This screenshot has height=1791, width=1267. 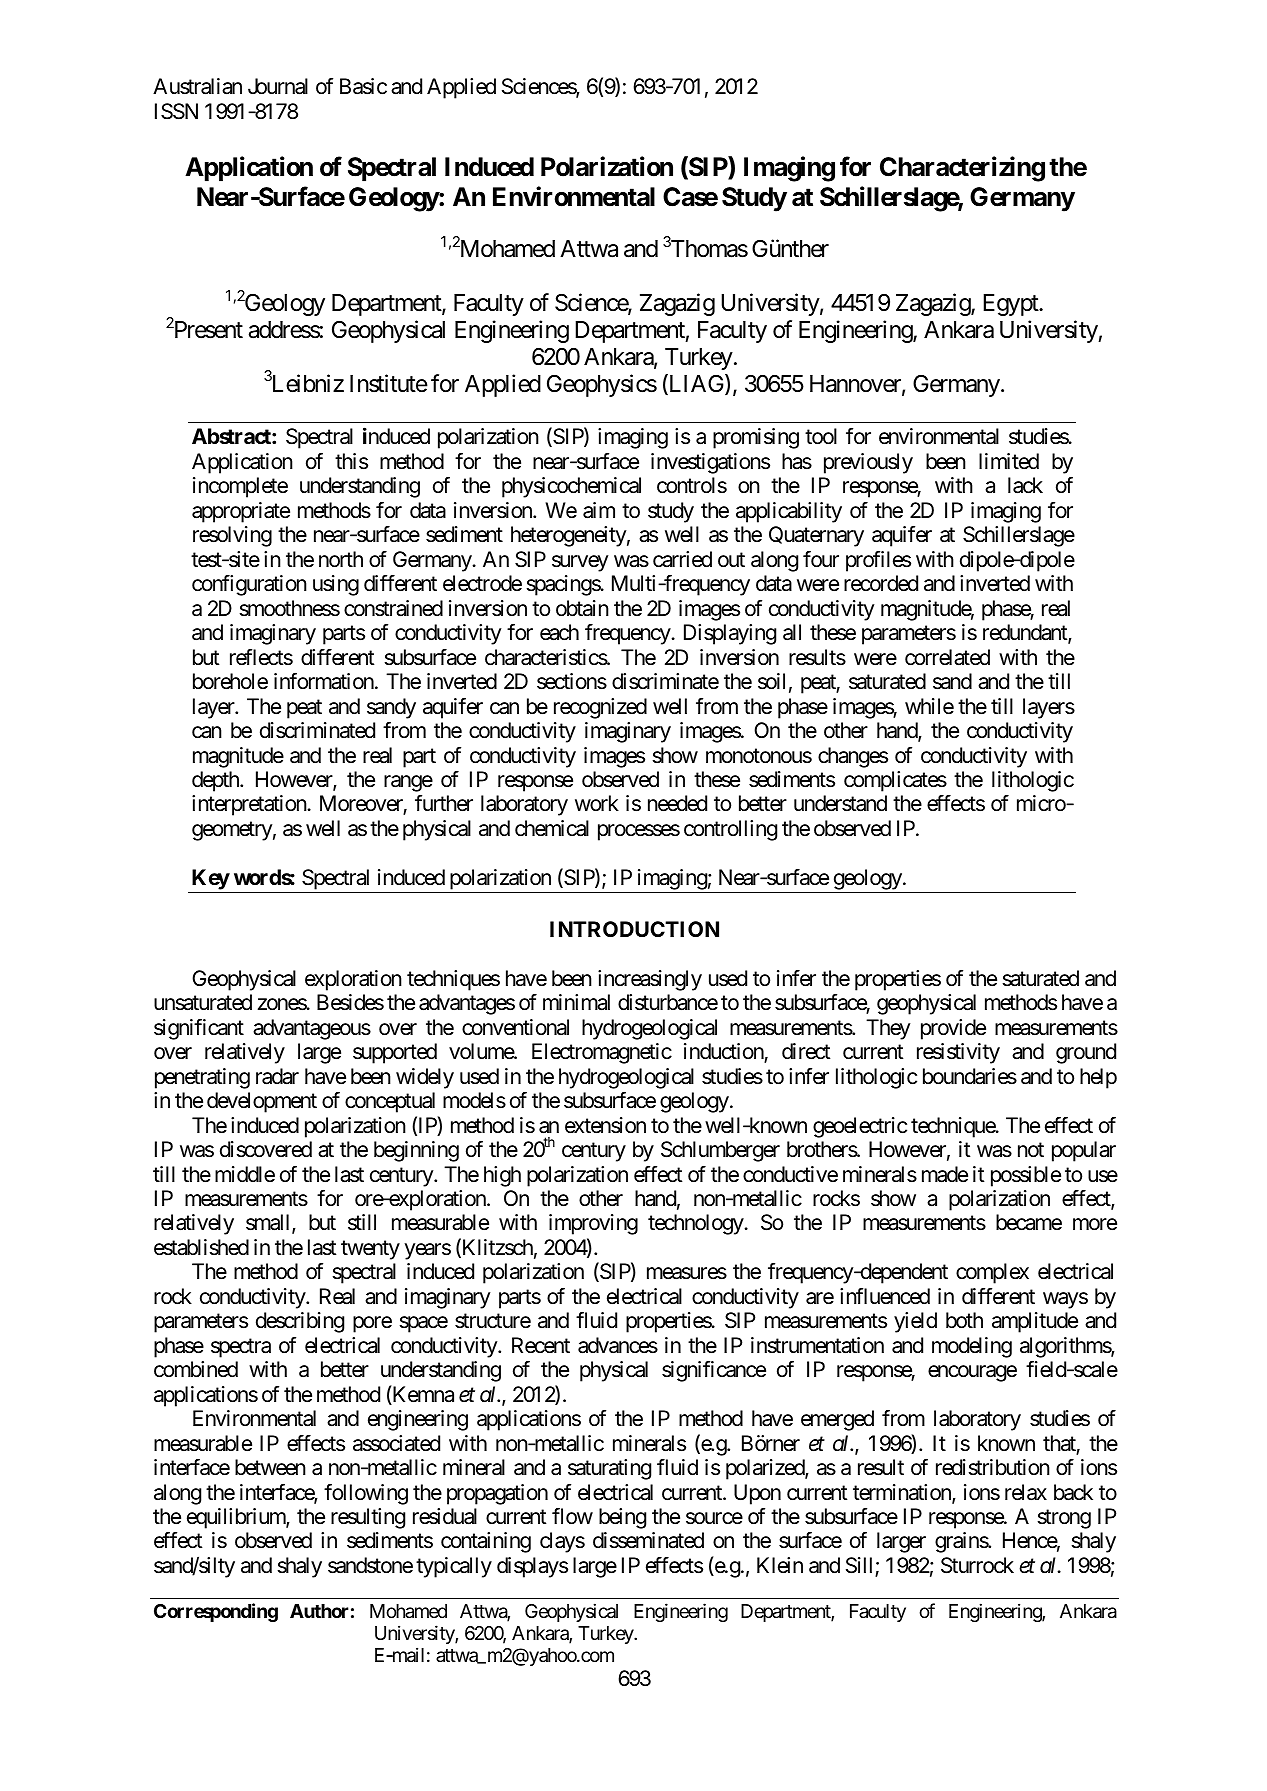 What do you see at coordinates (1026, 1492) in the screenshot?
I see `relax` at bounding box center [1026, 1492].
